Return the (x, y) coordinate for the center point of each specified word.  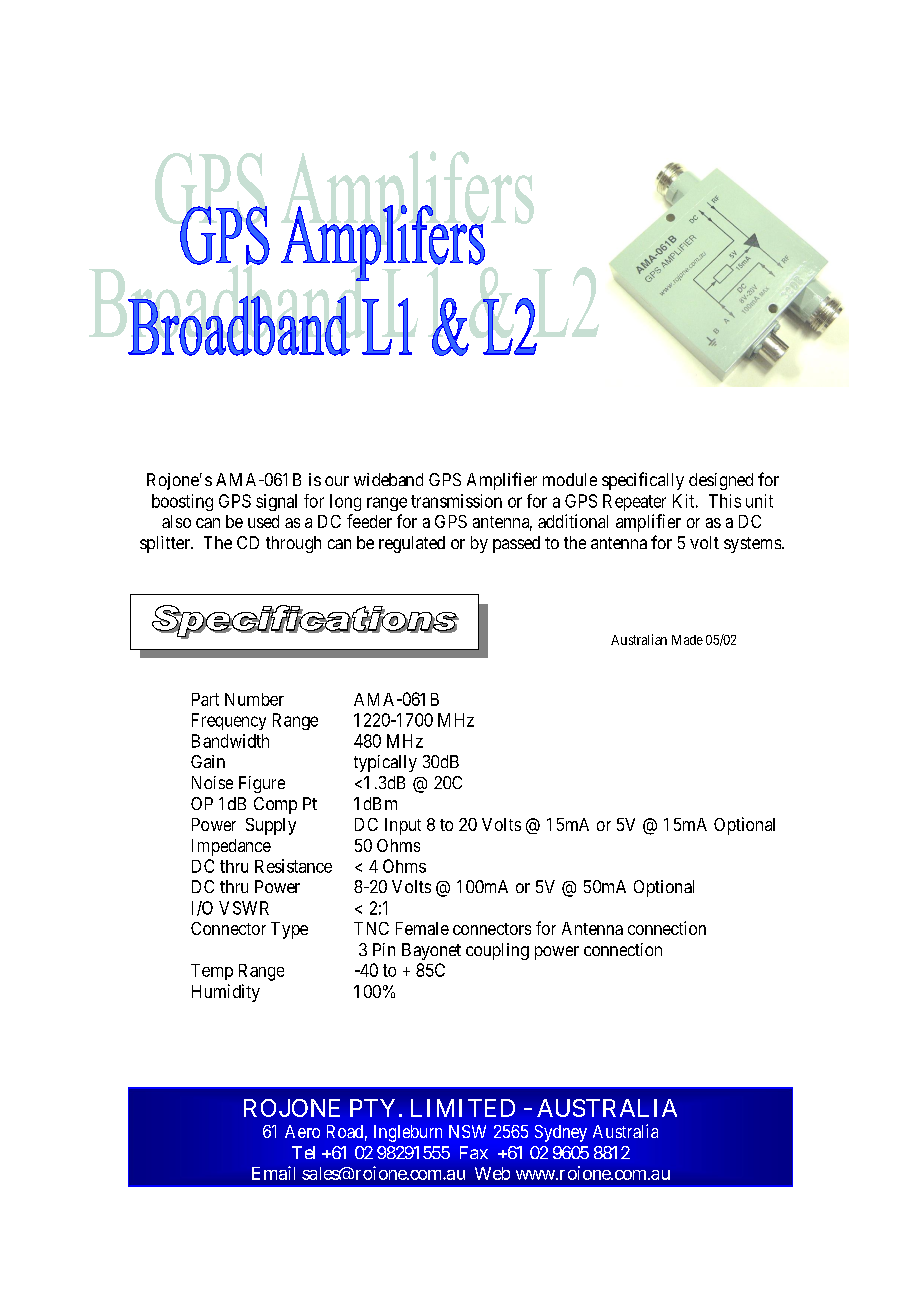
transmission (456, 501)
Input (403, 826)
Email (273, 1173)
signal (276, 502)
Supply (271, 826)
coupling (497, 951)
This (725, 501)
